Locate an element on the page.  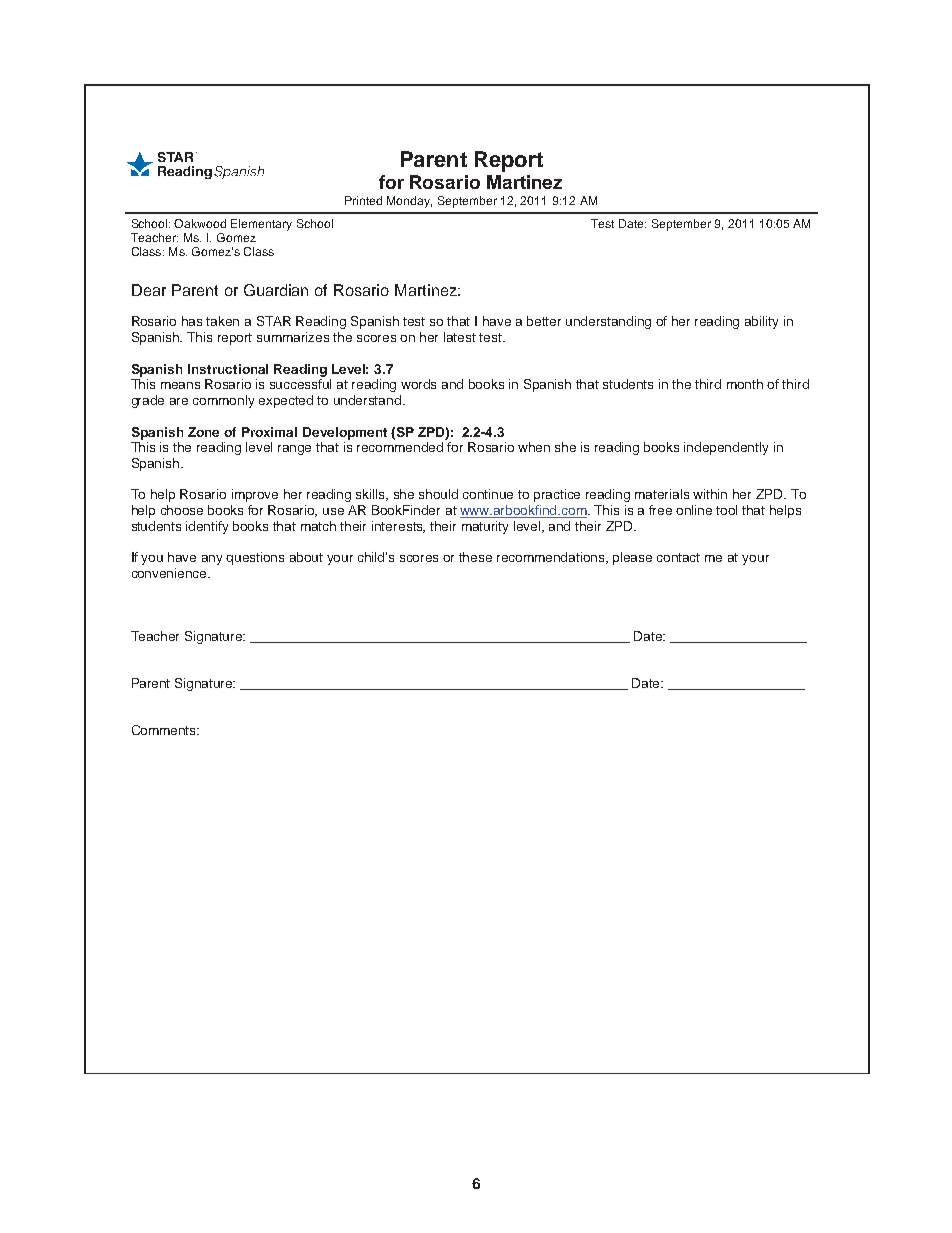
Instructional is located at coordinates (228, 369).
